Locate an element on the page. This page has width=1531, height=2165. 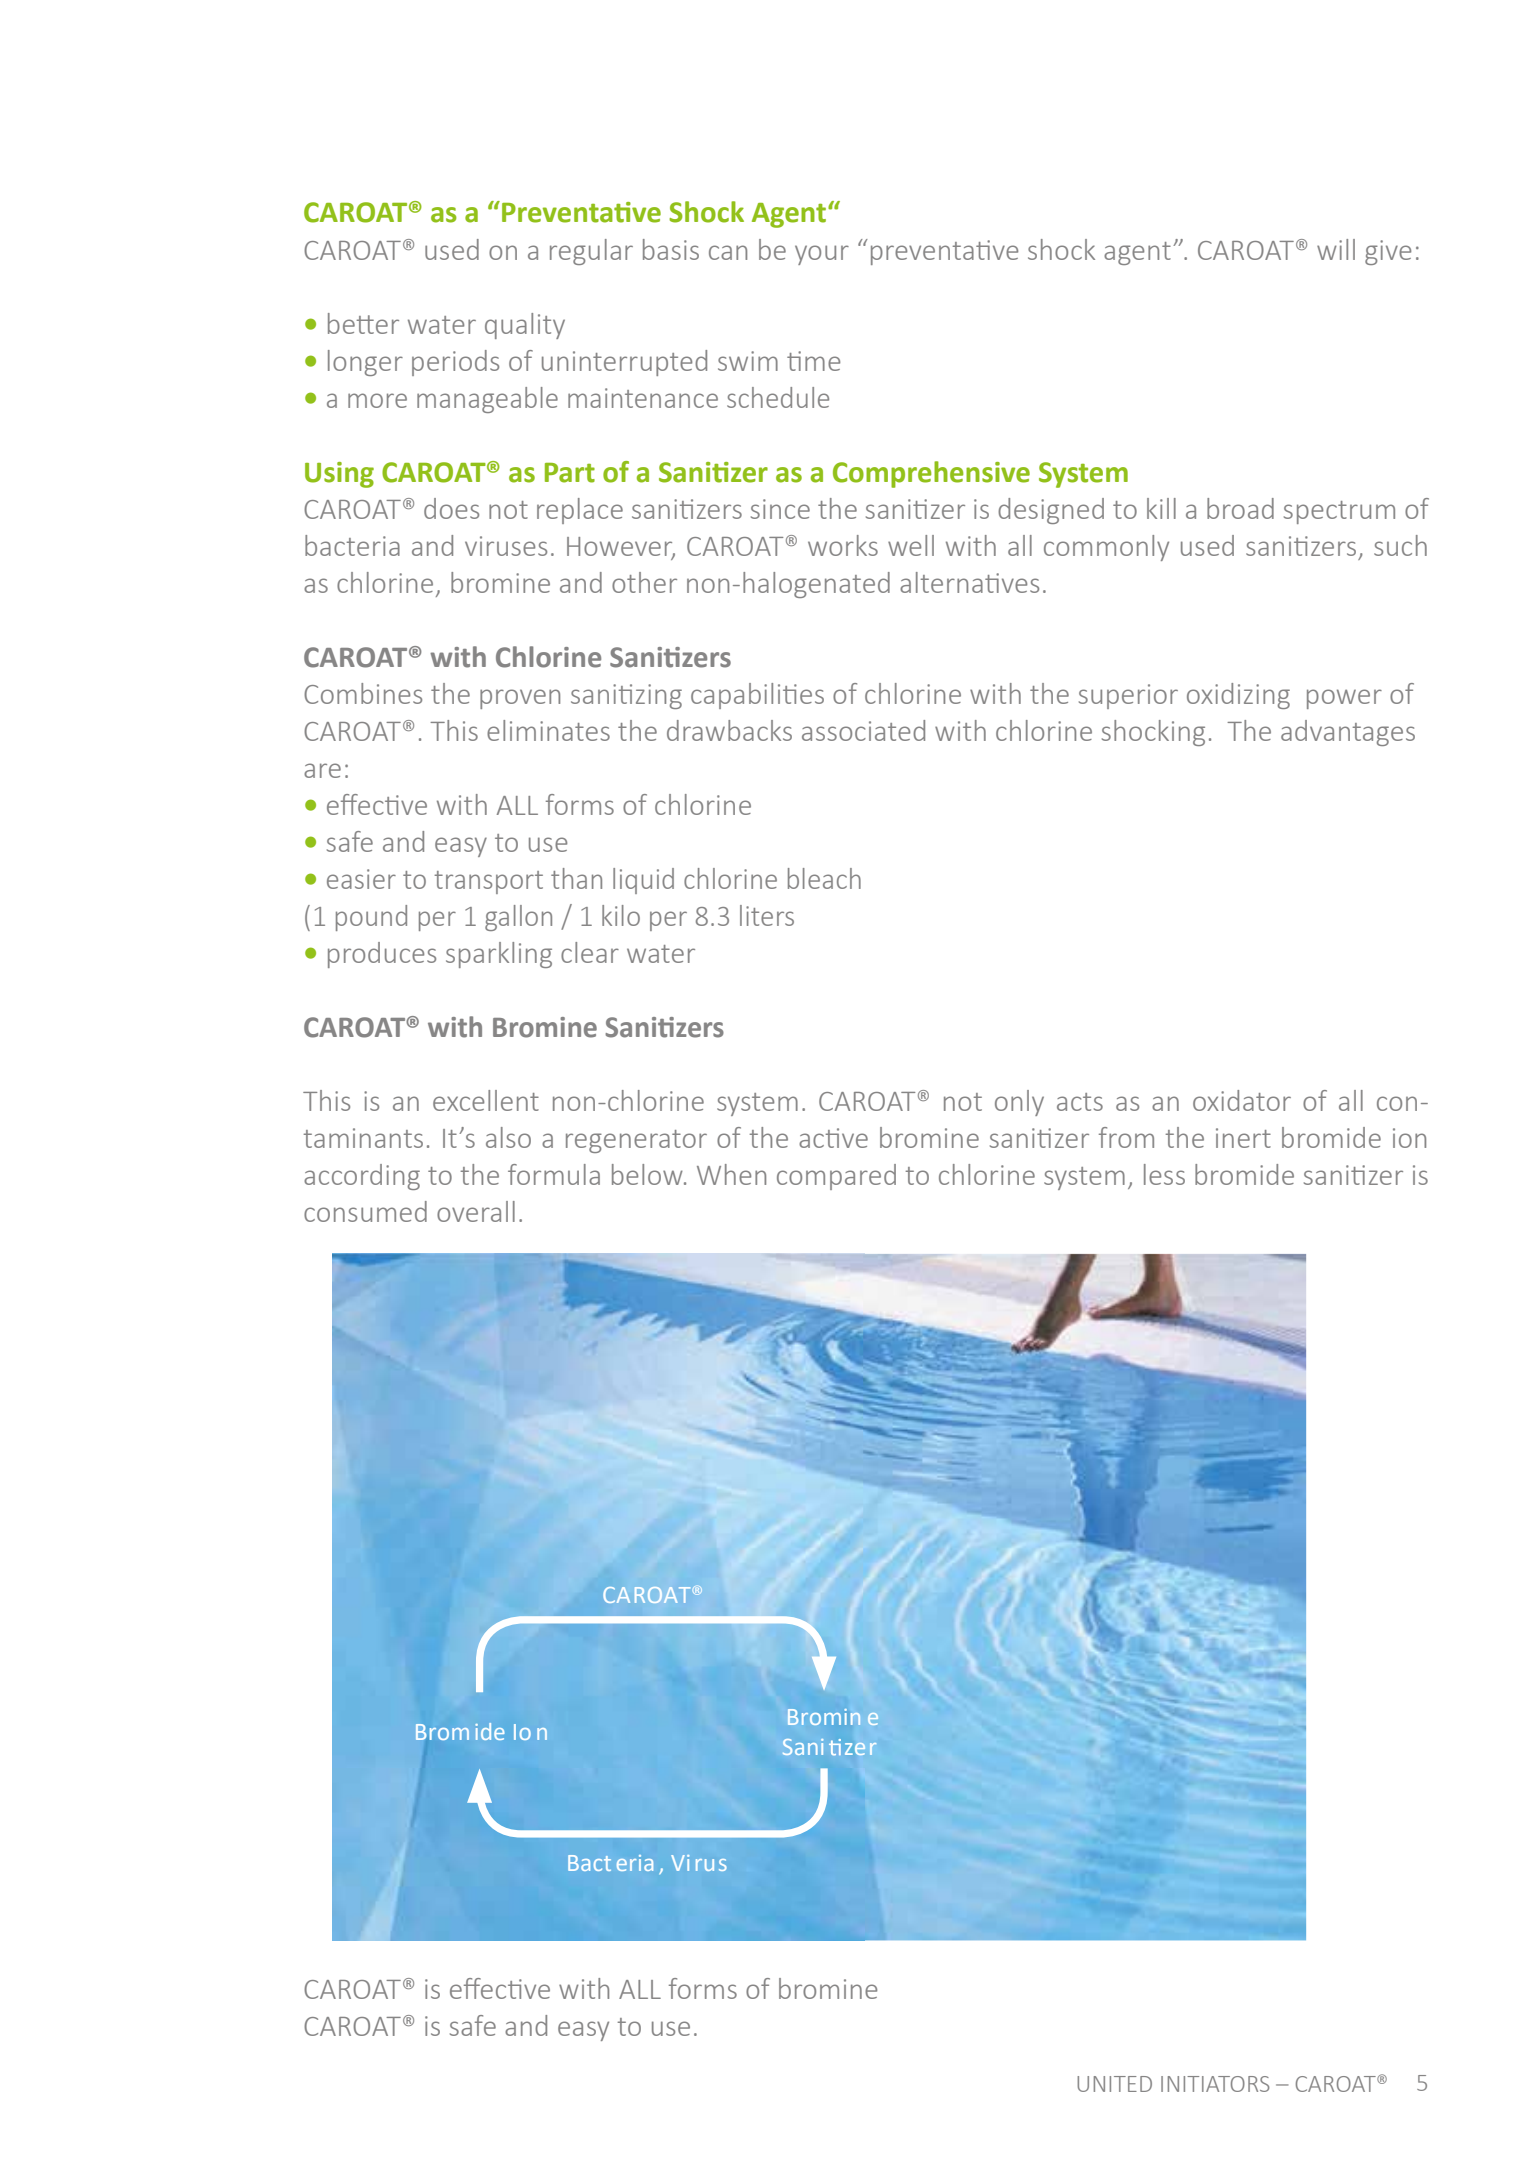
INITIATORS is located at coordinates (1215, 2084).
